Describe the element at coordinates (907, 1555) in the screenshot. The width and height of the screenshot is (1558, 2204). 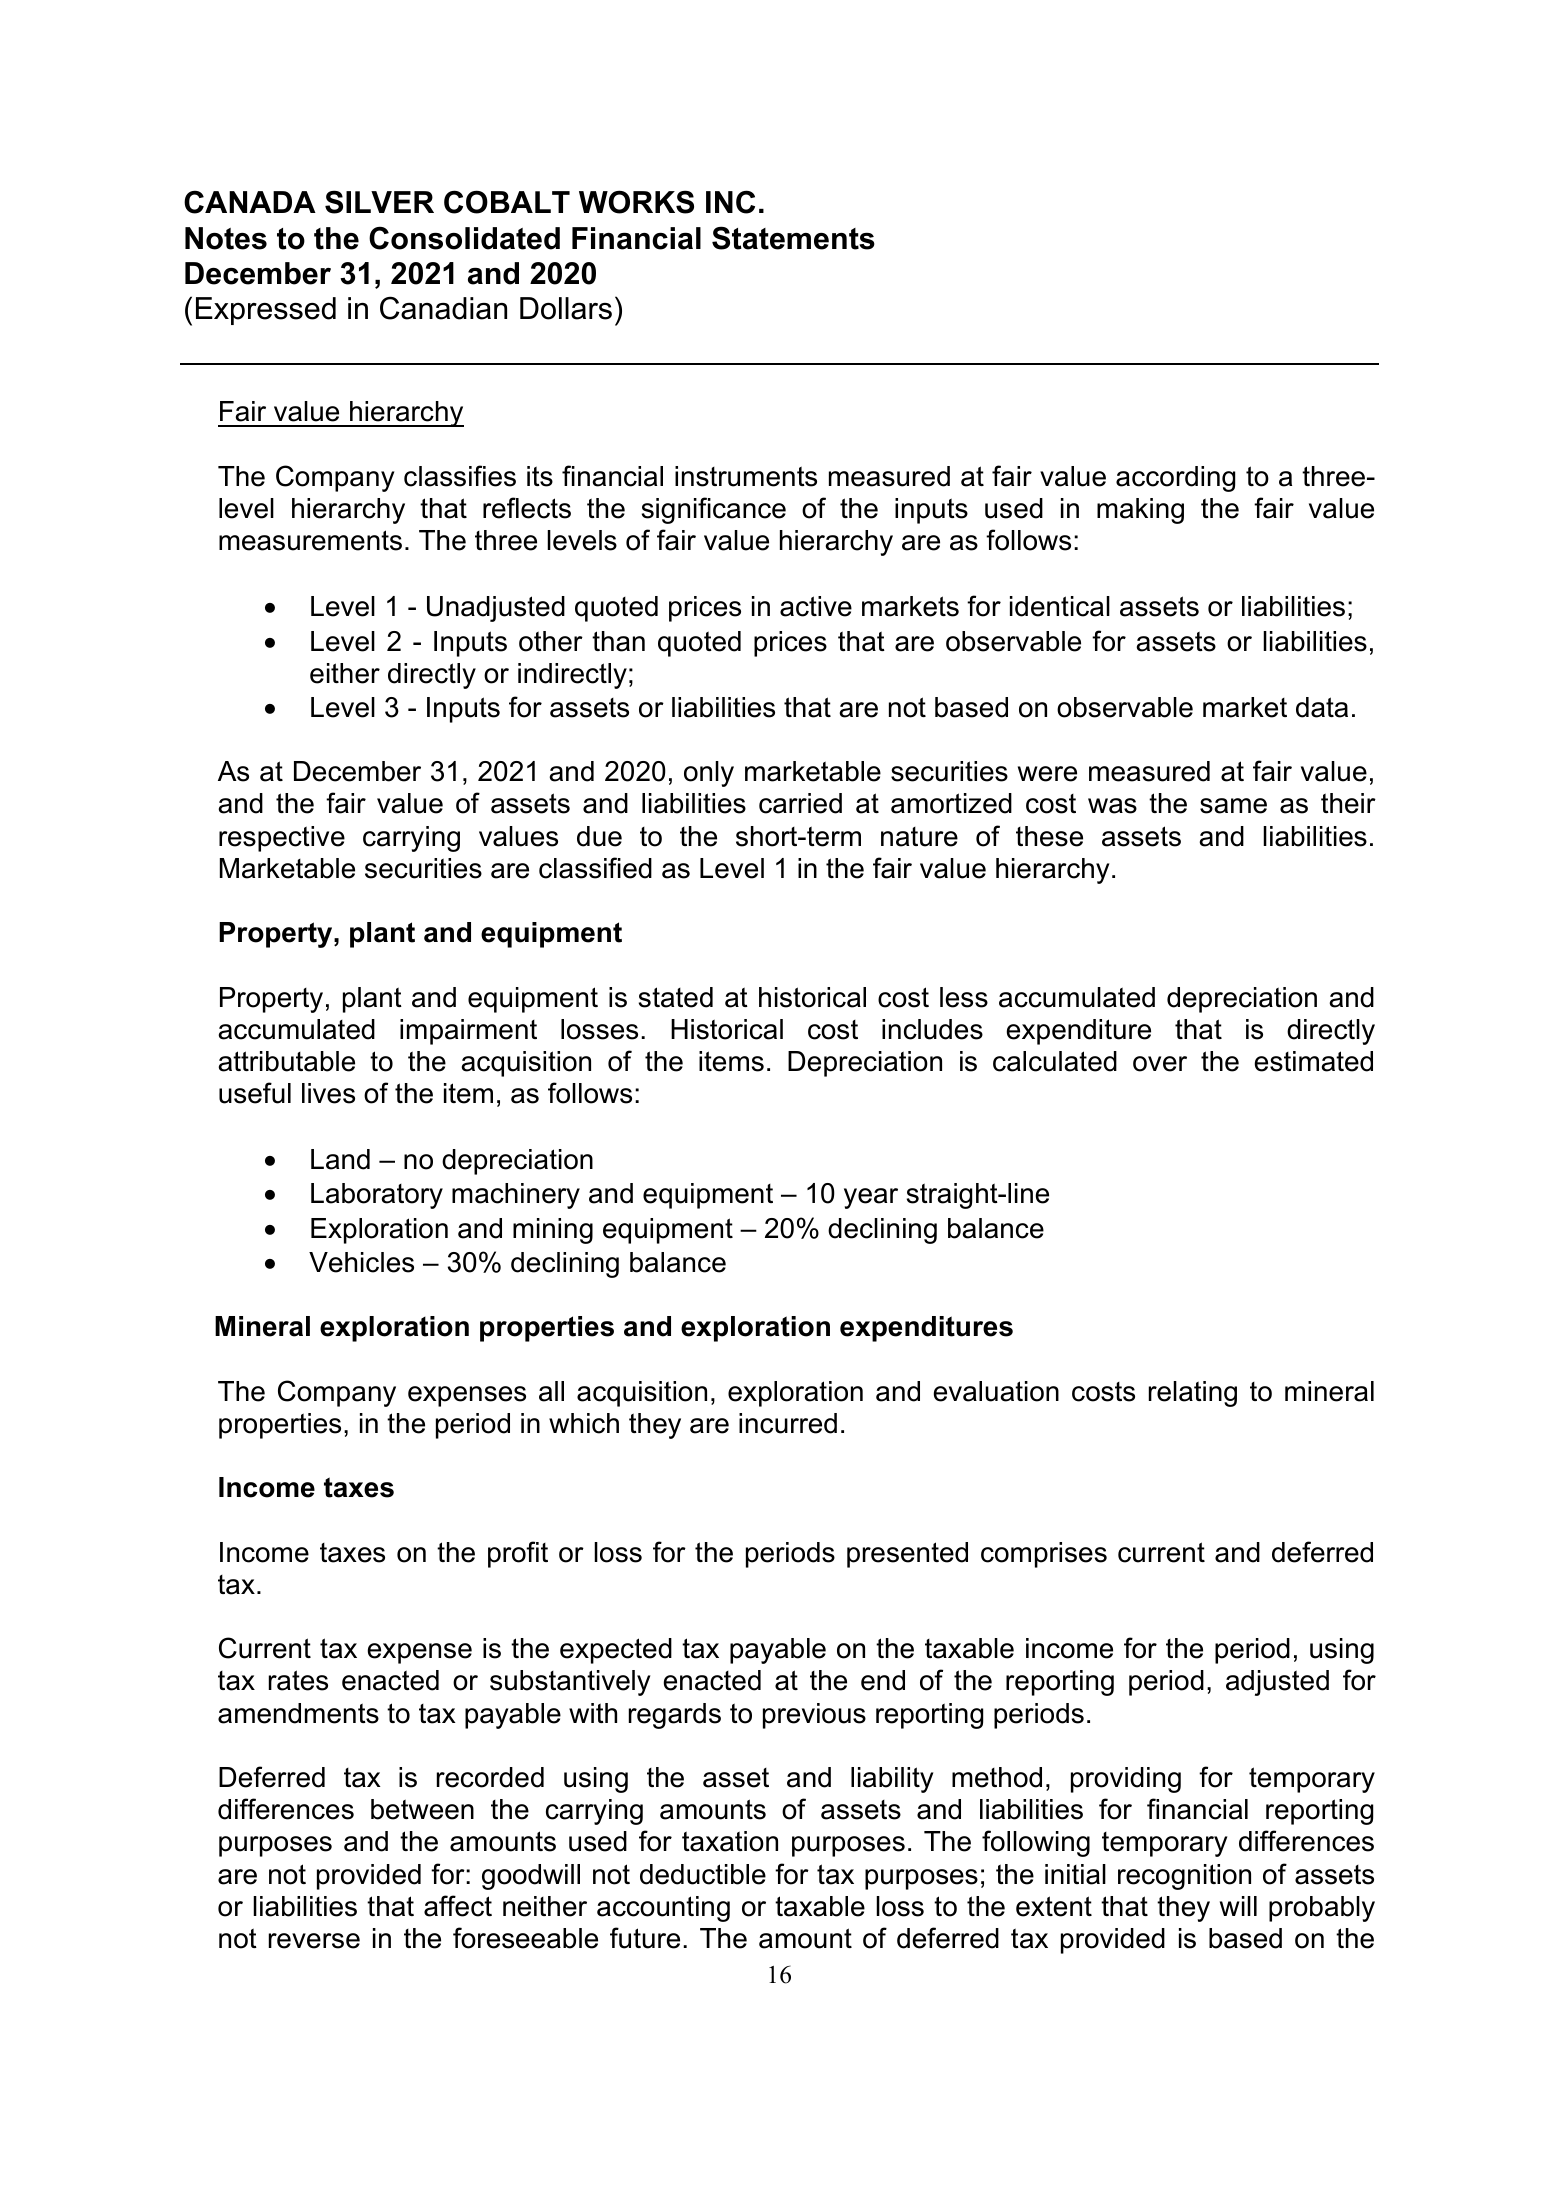
I see `presented` at that location.
